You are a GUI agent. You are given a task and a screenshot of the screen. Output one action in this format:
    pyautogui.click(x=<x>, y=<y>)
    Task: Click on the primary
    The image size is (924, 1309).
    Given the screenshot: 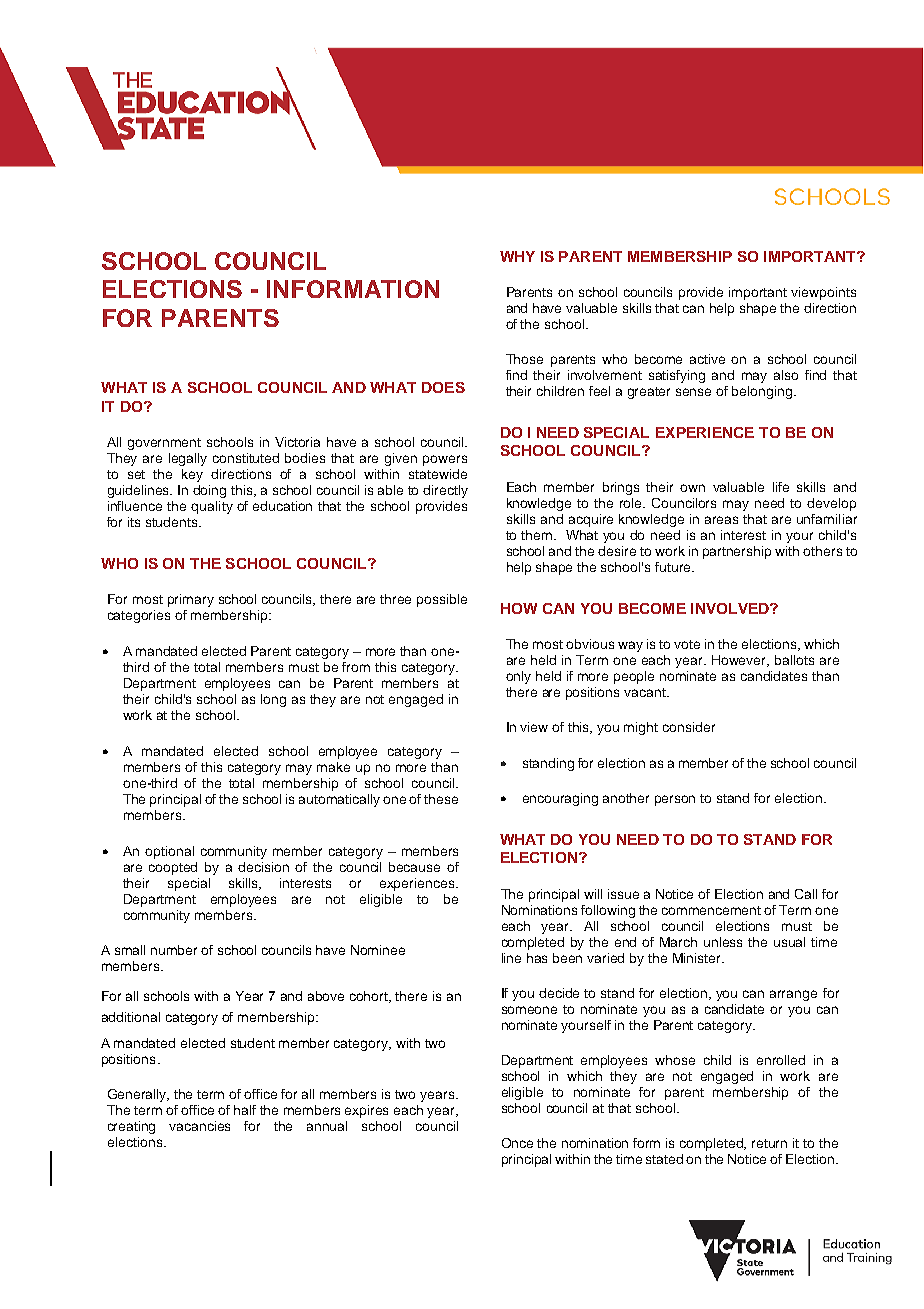 What is the action you would take?
    pyautogui.click(x=191, y=600)
